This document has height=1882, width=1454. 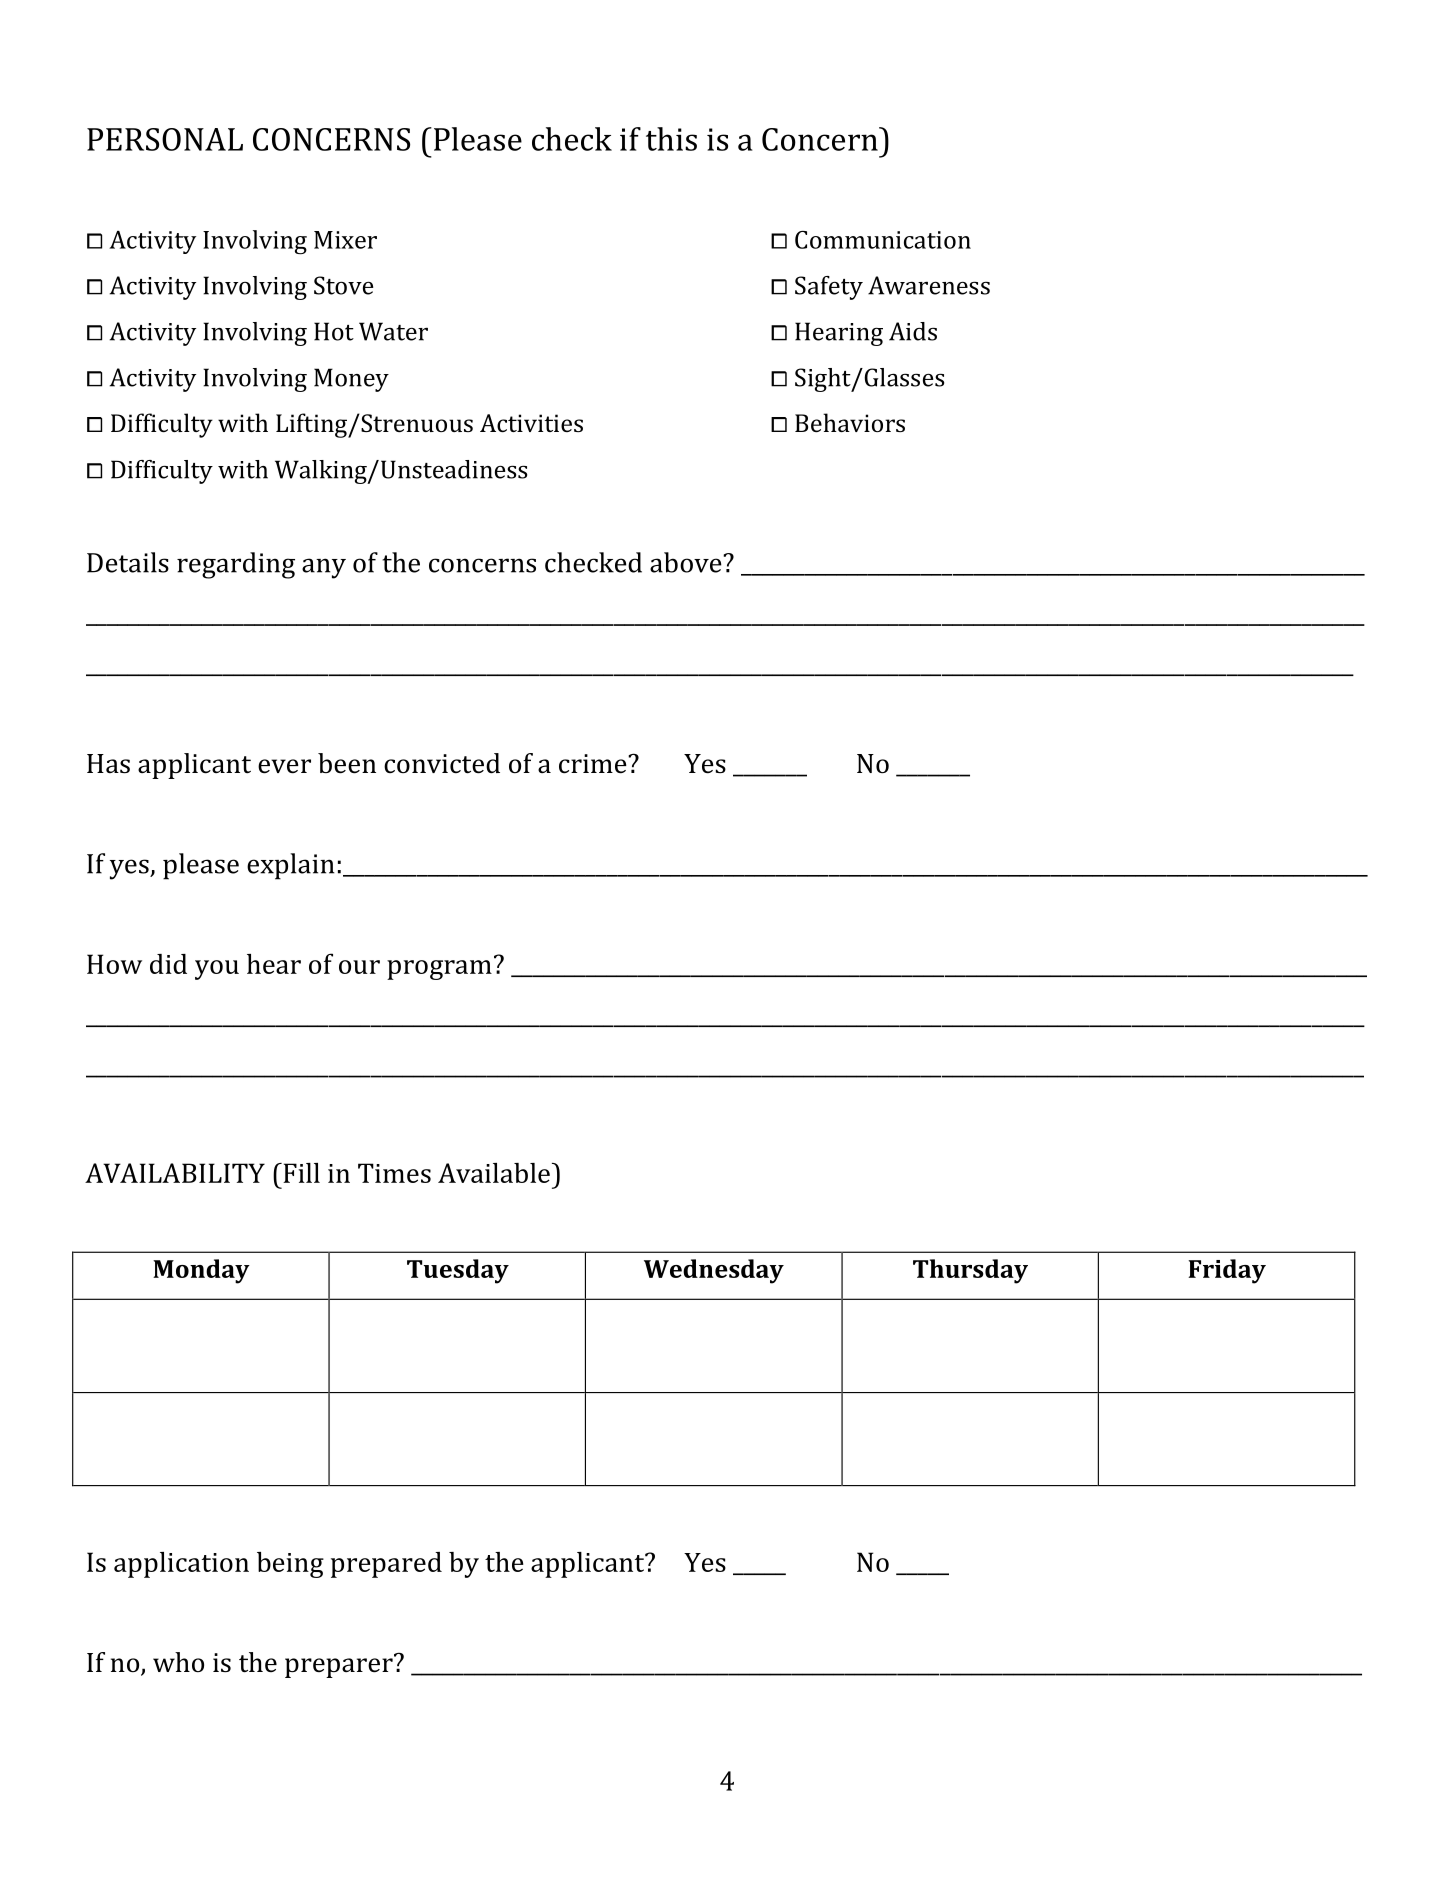 What do you see at coordinates (687, 562) in the document?
I see `above` at bounding box center [687, 562].
